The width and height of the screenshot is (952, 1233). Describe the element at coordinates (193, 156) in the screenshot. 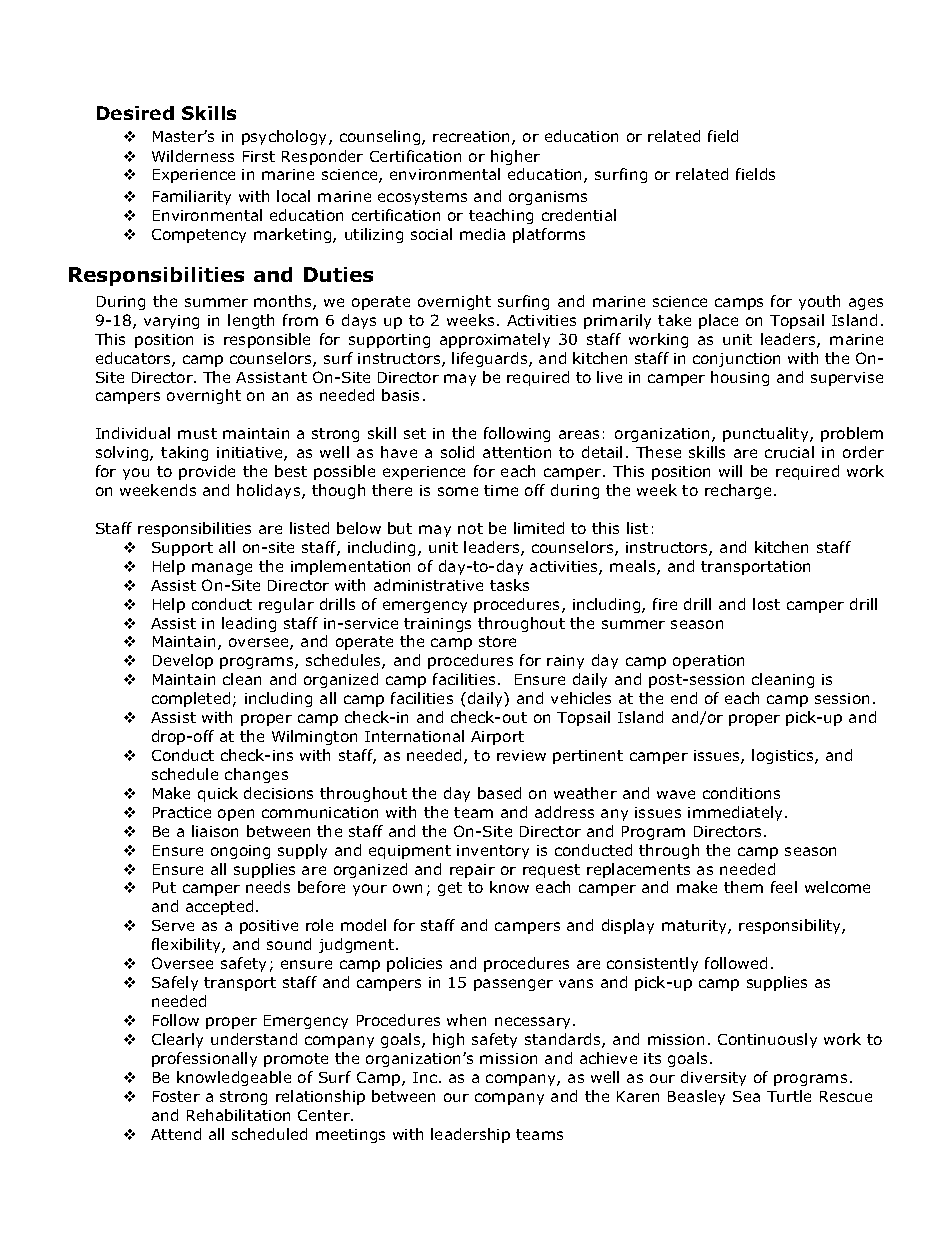

I see `Wilderness` at that location.
